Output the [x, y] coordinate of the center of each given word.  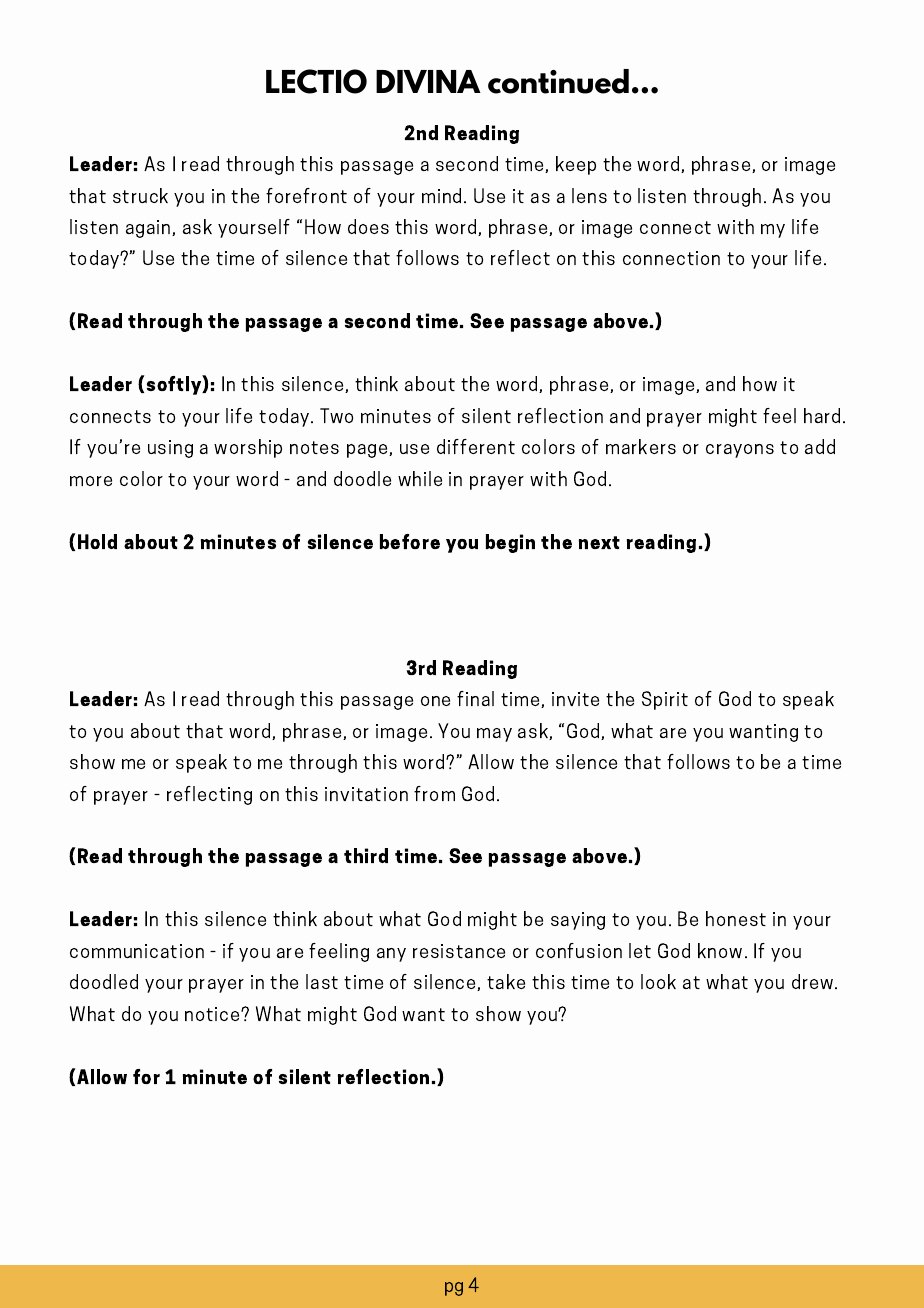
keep [576, 165]
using [170, 449]
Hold [97, 541]
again [149, 229]
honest [736, 918]
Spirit [665, 700]
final [475, 698]
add [820, 446]
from [434, 793]
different [476, 446]
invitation [366, 794]
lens [589, 195]
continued [558, 81]
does [368, 226]
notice [213, 1014]
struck [140, 195]
